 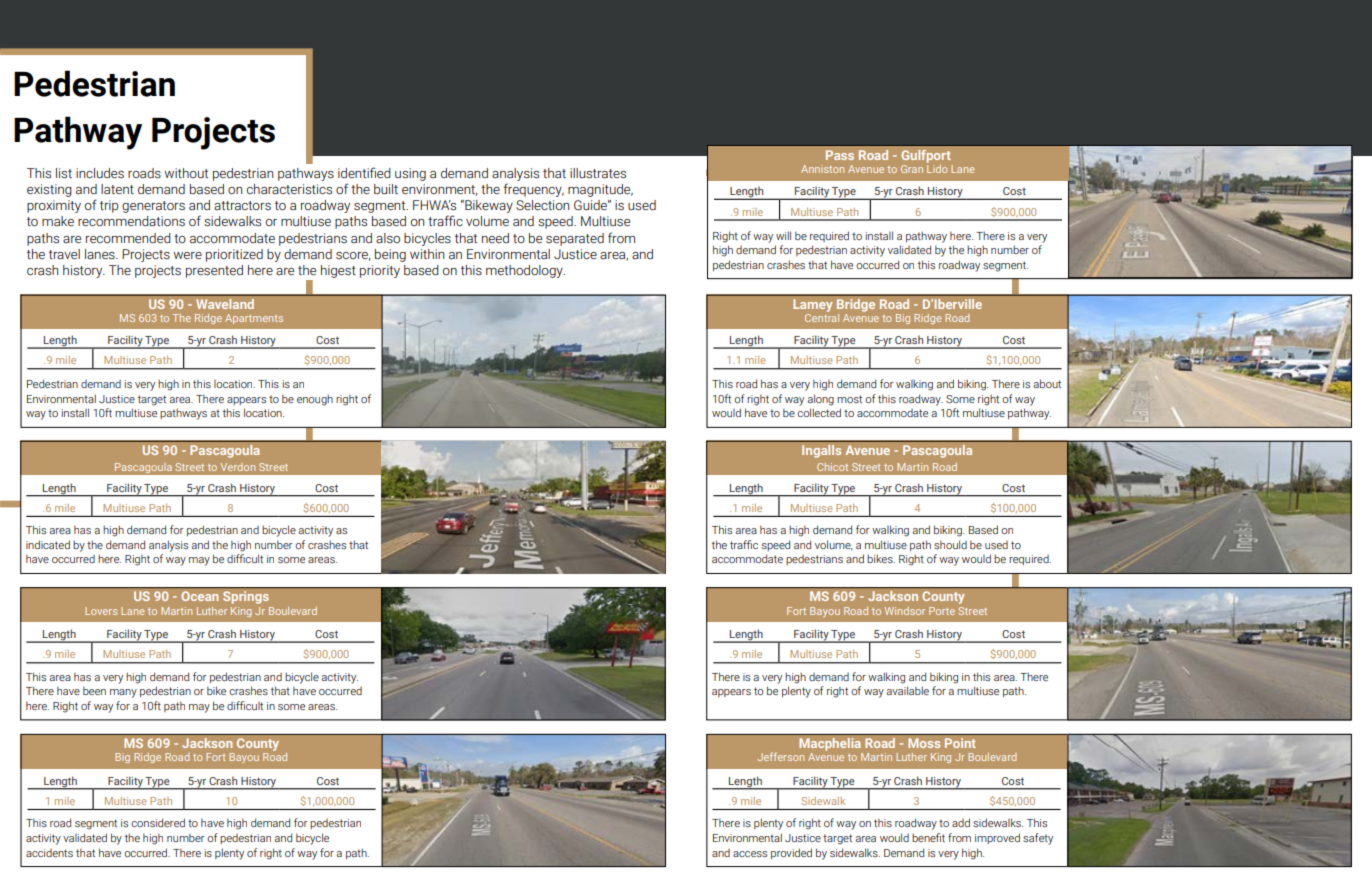 What do you see at coordinates (928, 837) in the document?
I see `benefit` at bounding box center [928, 837].
